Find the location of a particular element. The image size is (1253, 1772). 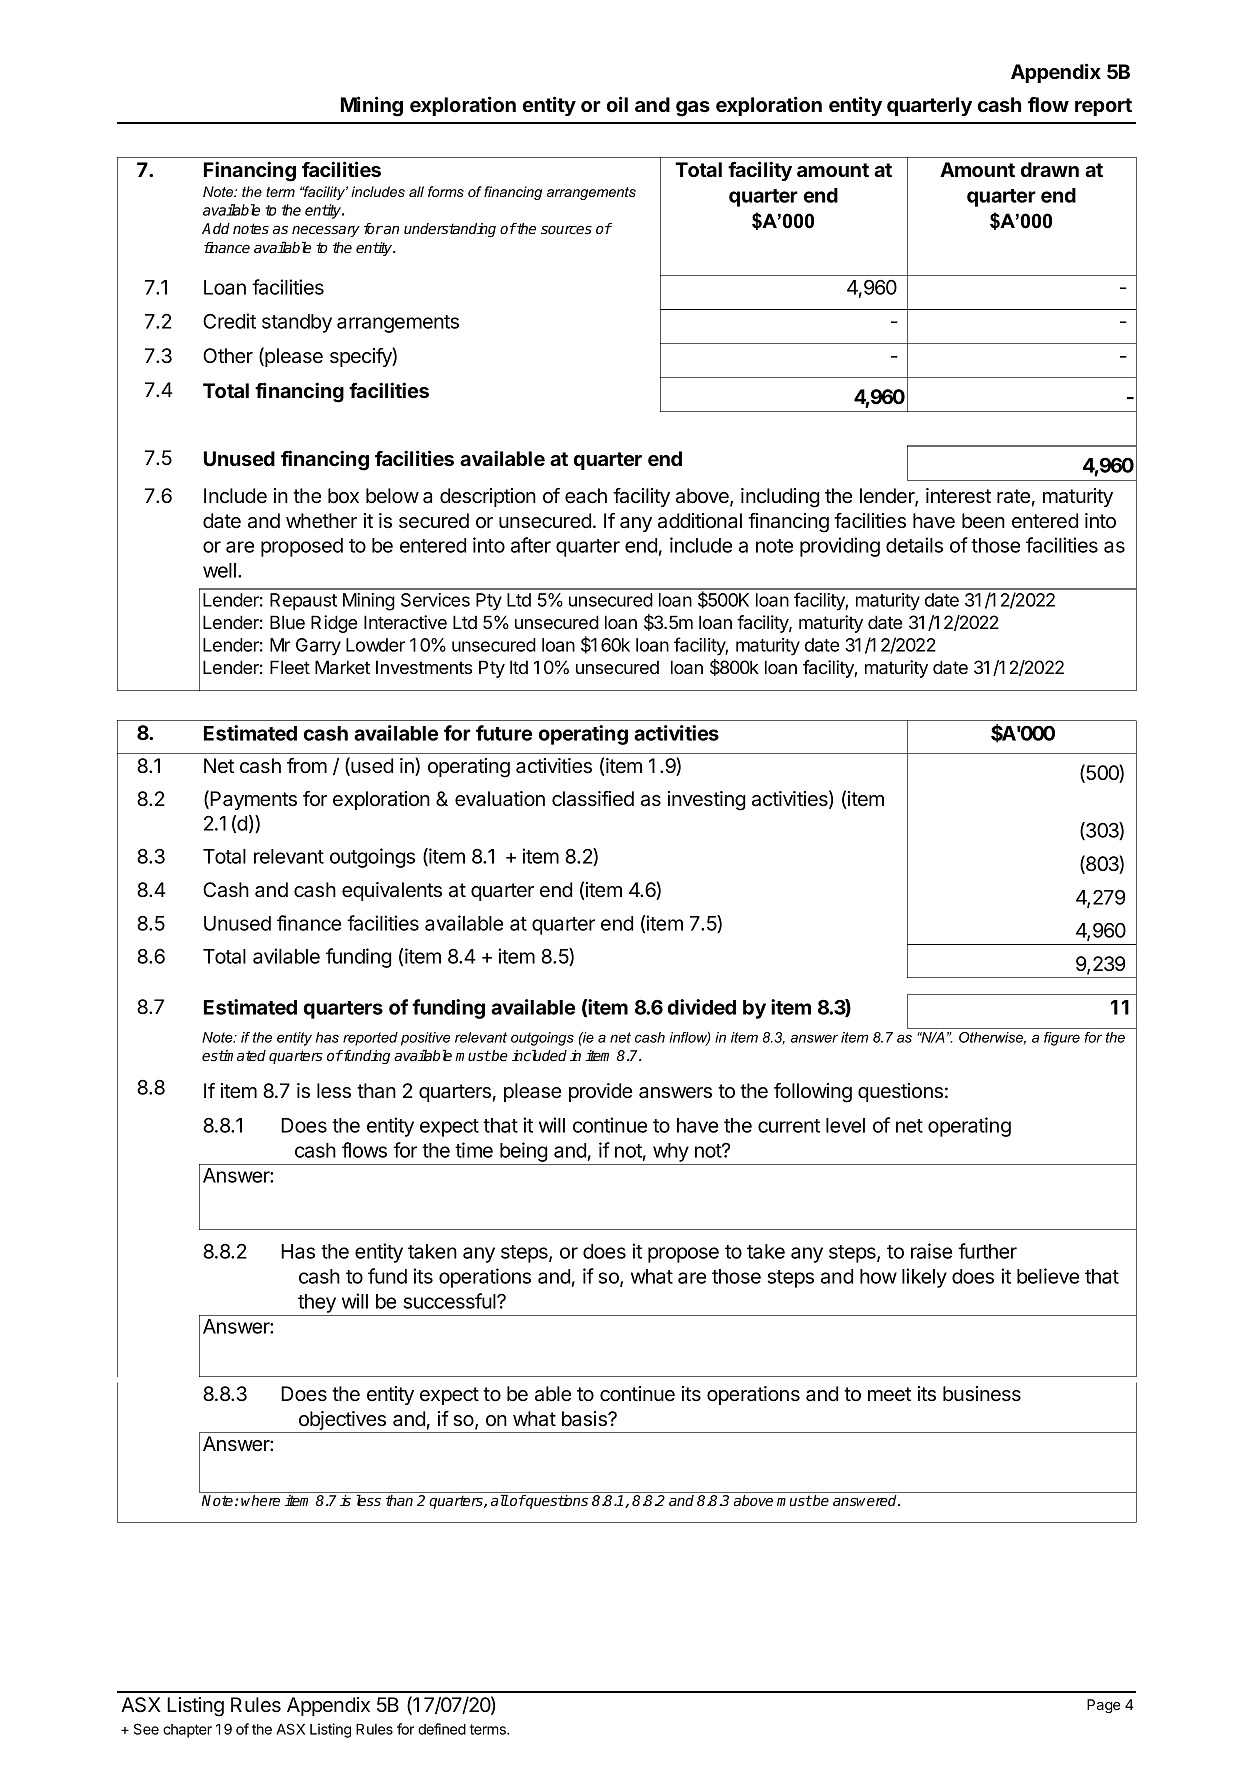

oil is located at coordinates (617, 104).
